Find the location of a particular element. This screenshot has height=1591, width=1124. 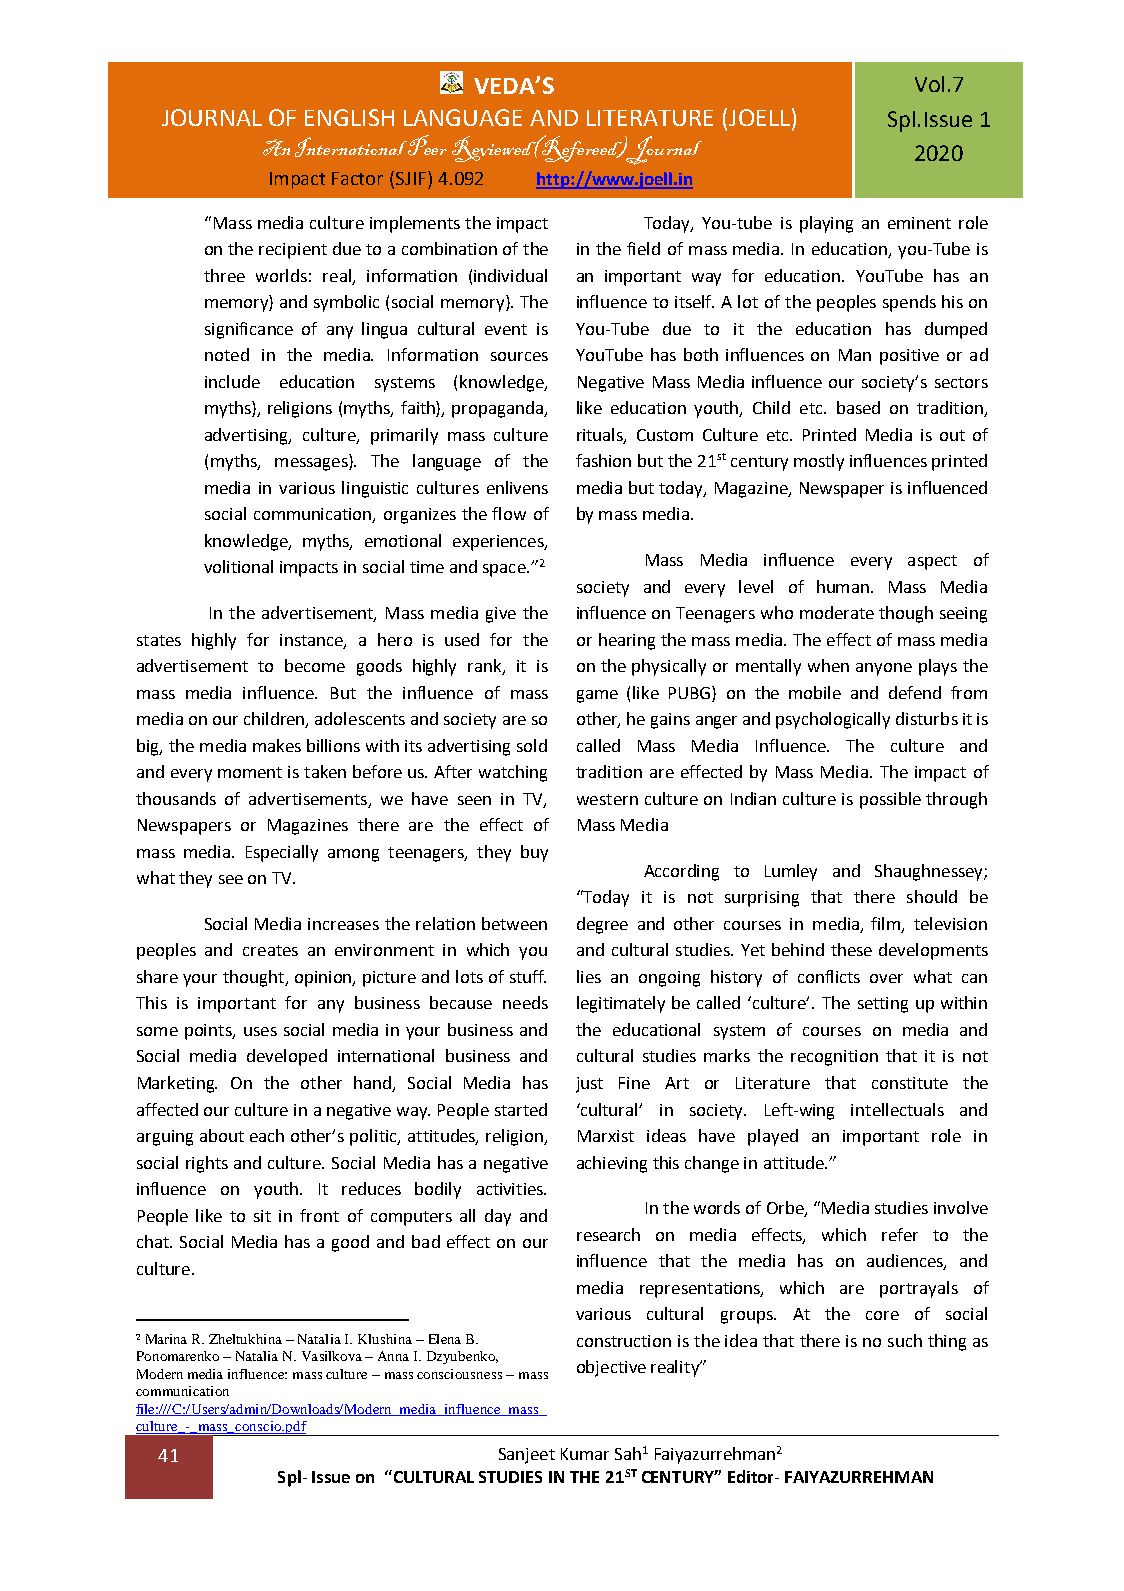

Marina is located at coordinates (166, 1339).
